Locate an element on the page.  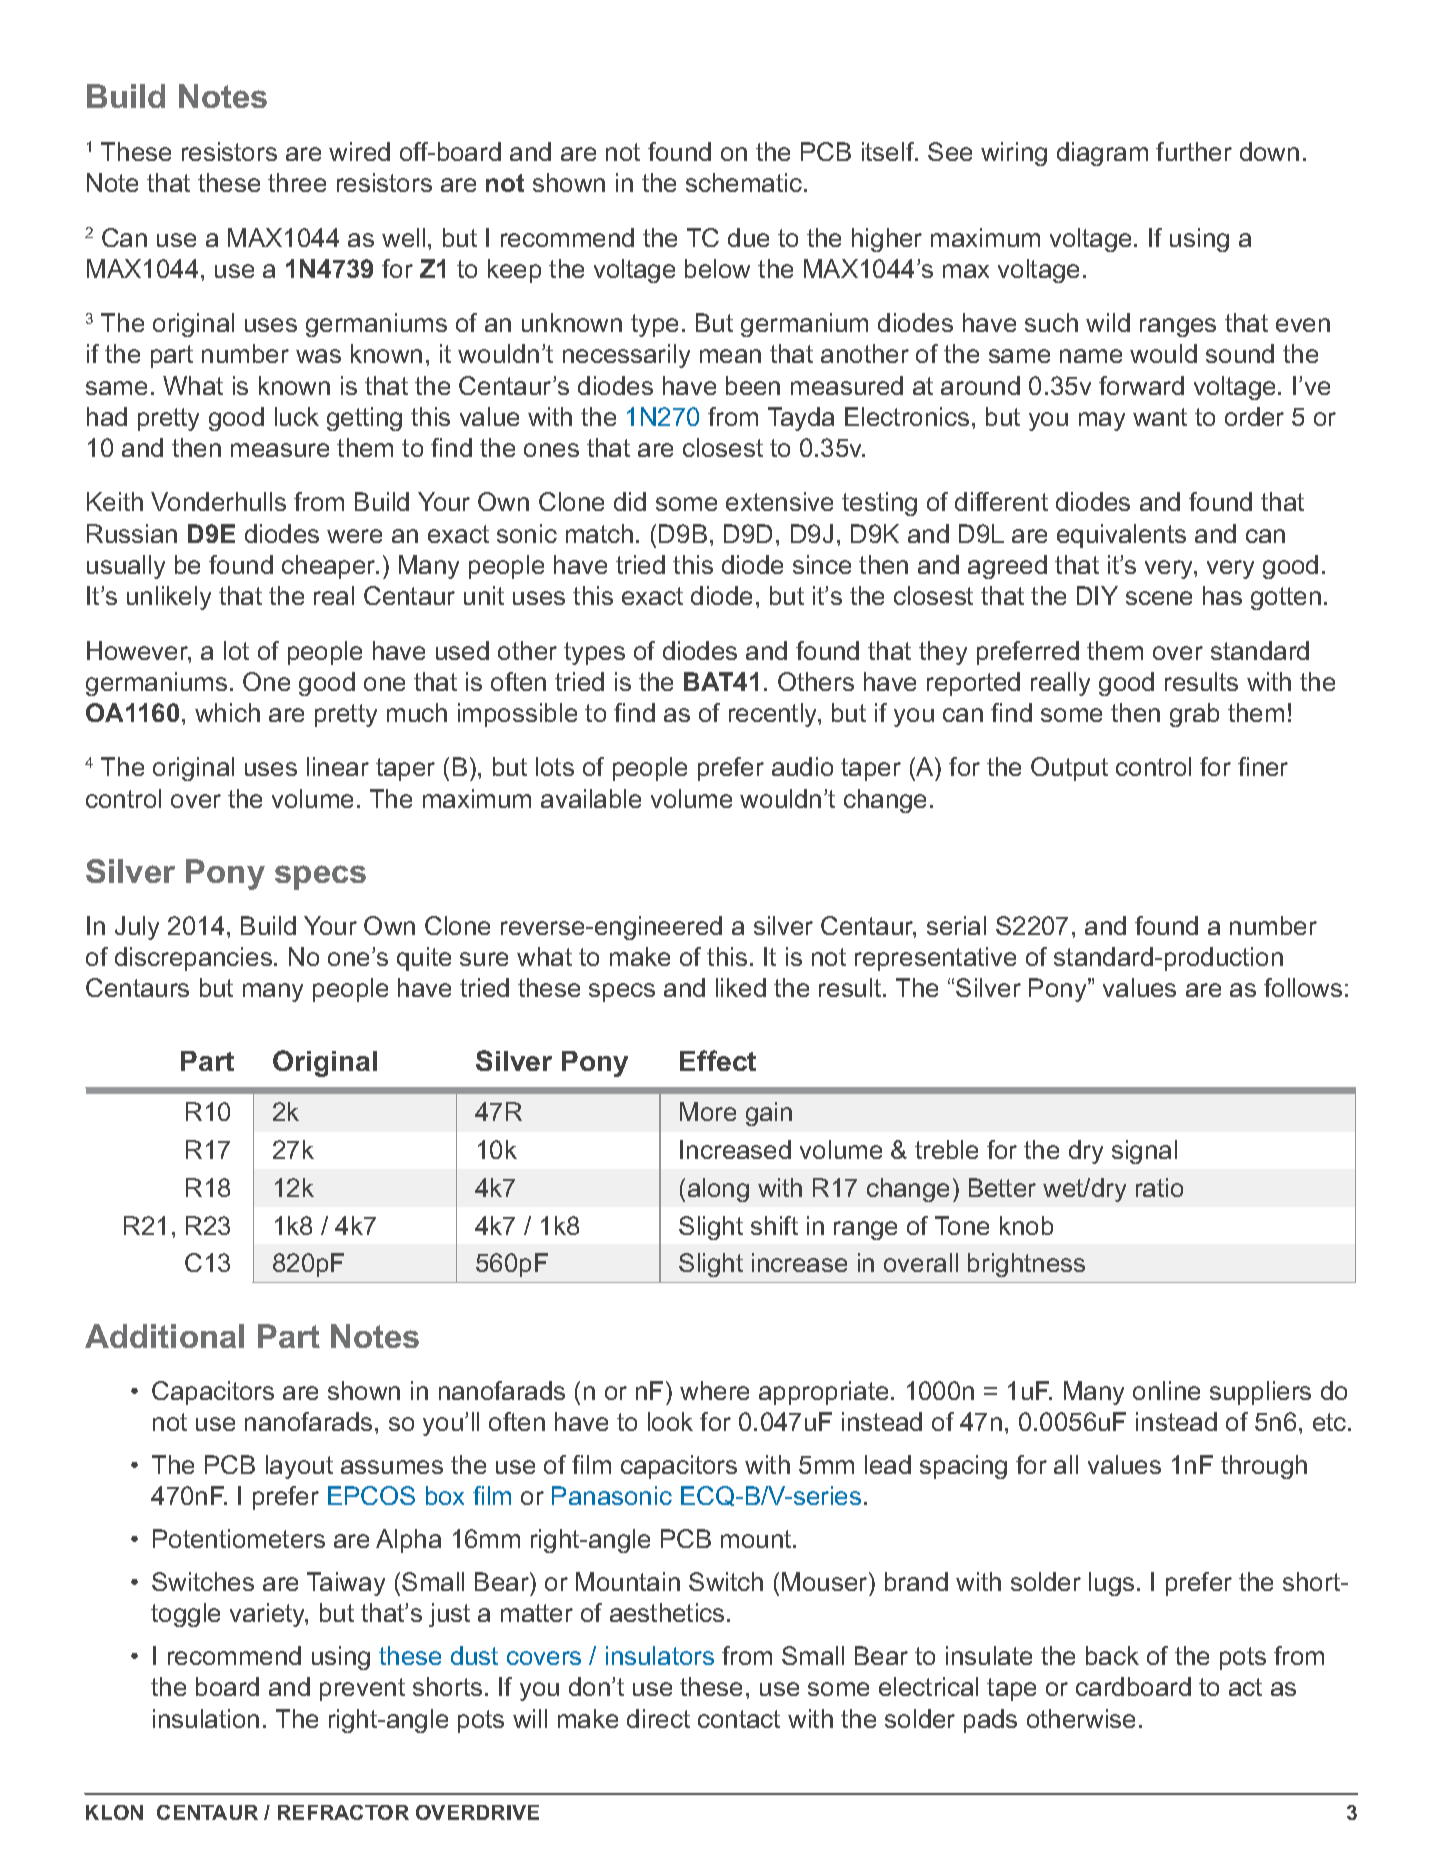
liked is located at coordinates (741, 987).
